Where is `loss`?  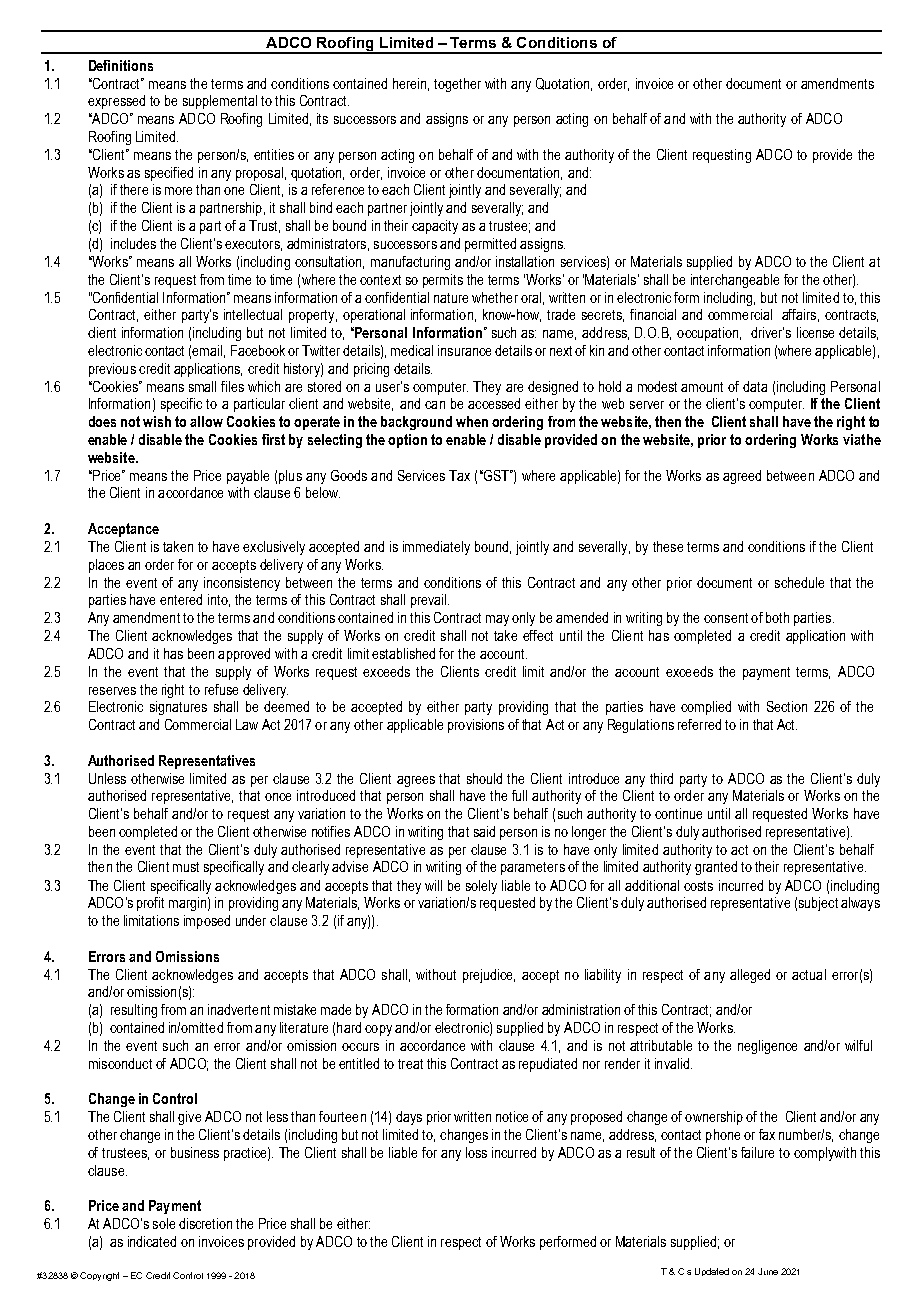
loss is located at coordinates (476, 1152).
